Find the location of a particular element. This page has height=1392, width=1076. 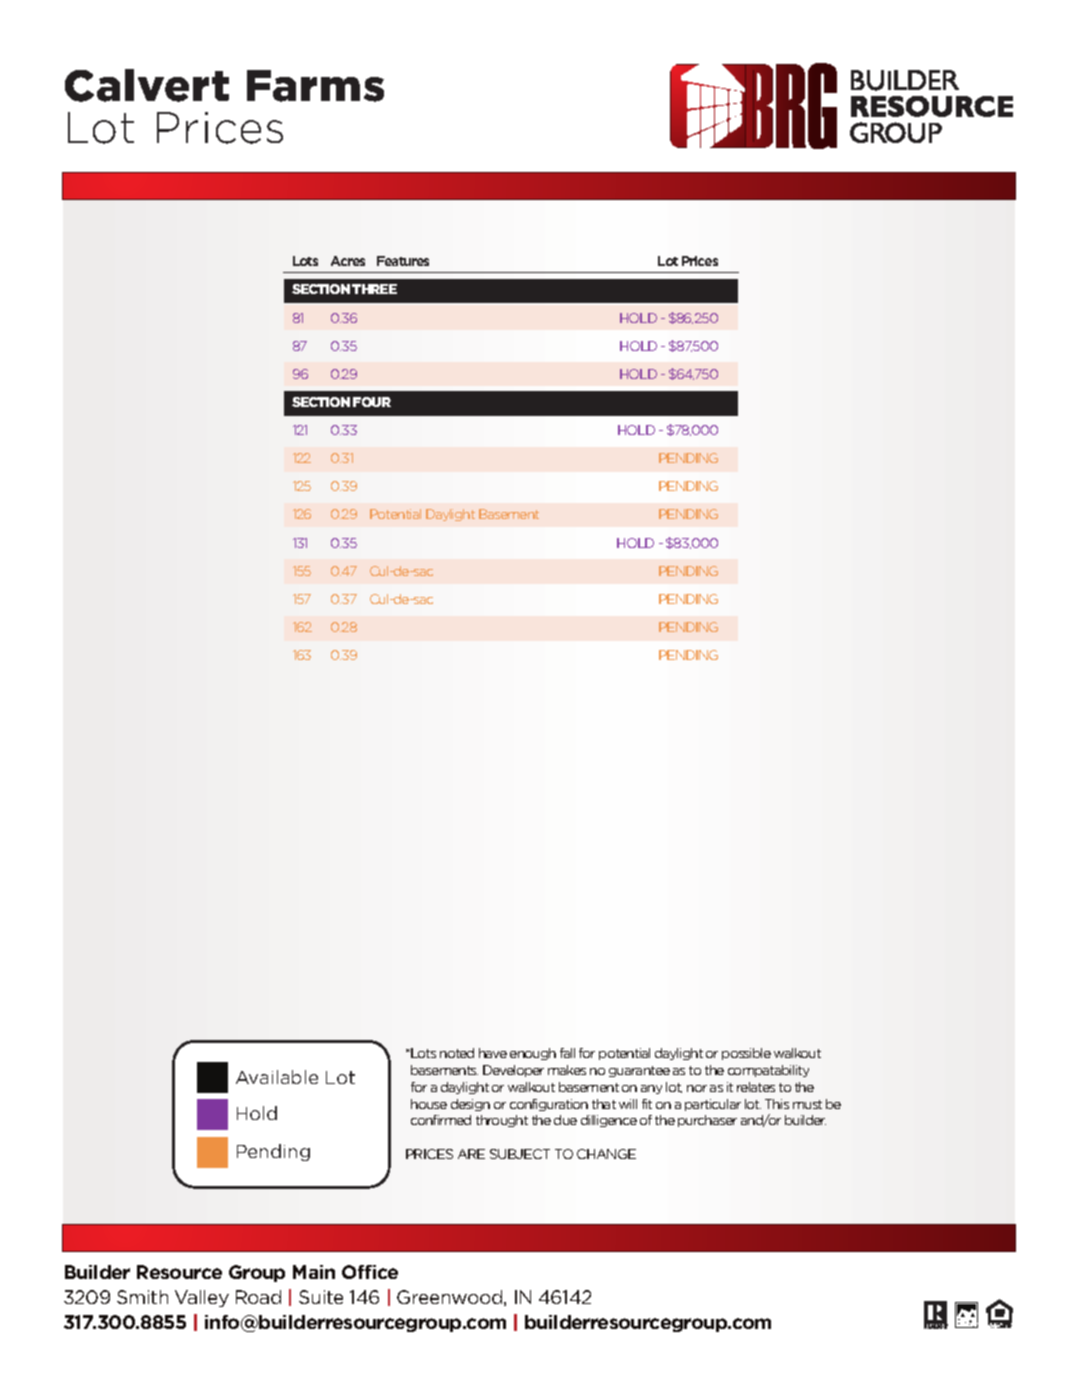

noted is located at coordinates (457, 1053).
